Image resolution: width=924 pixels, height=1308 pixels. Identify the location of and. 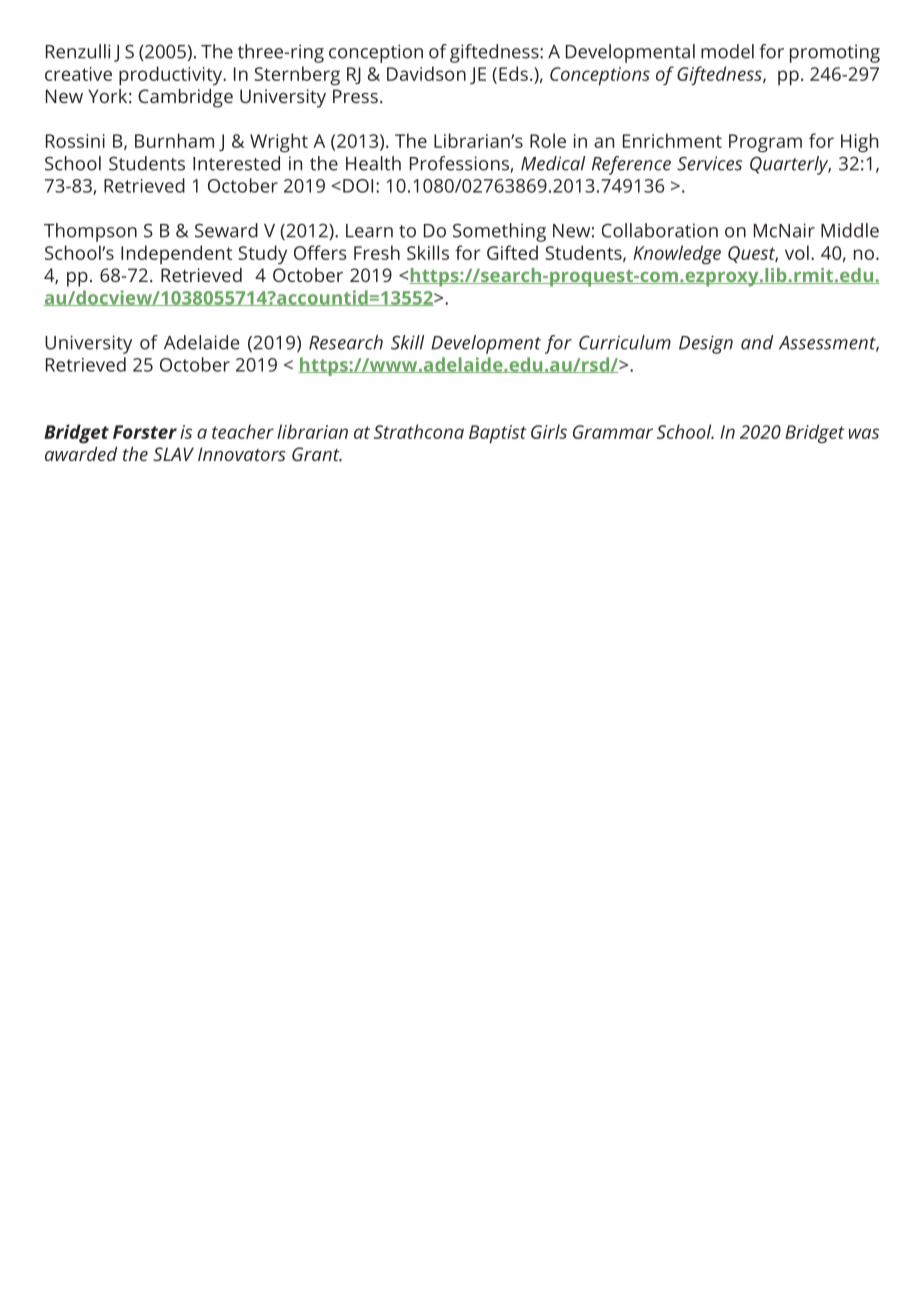
(757, 342).
